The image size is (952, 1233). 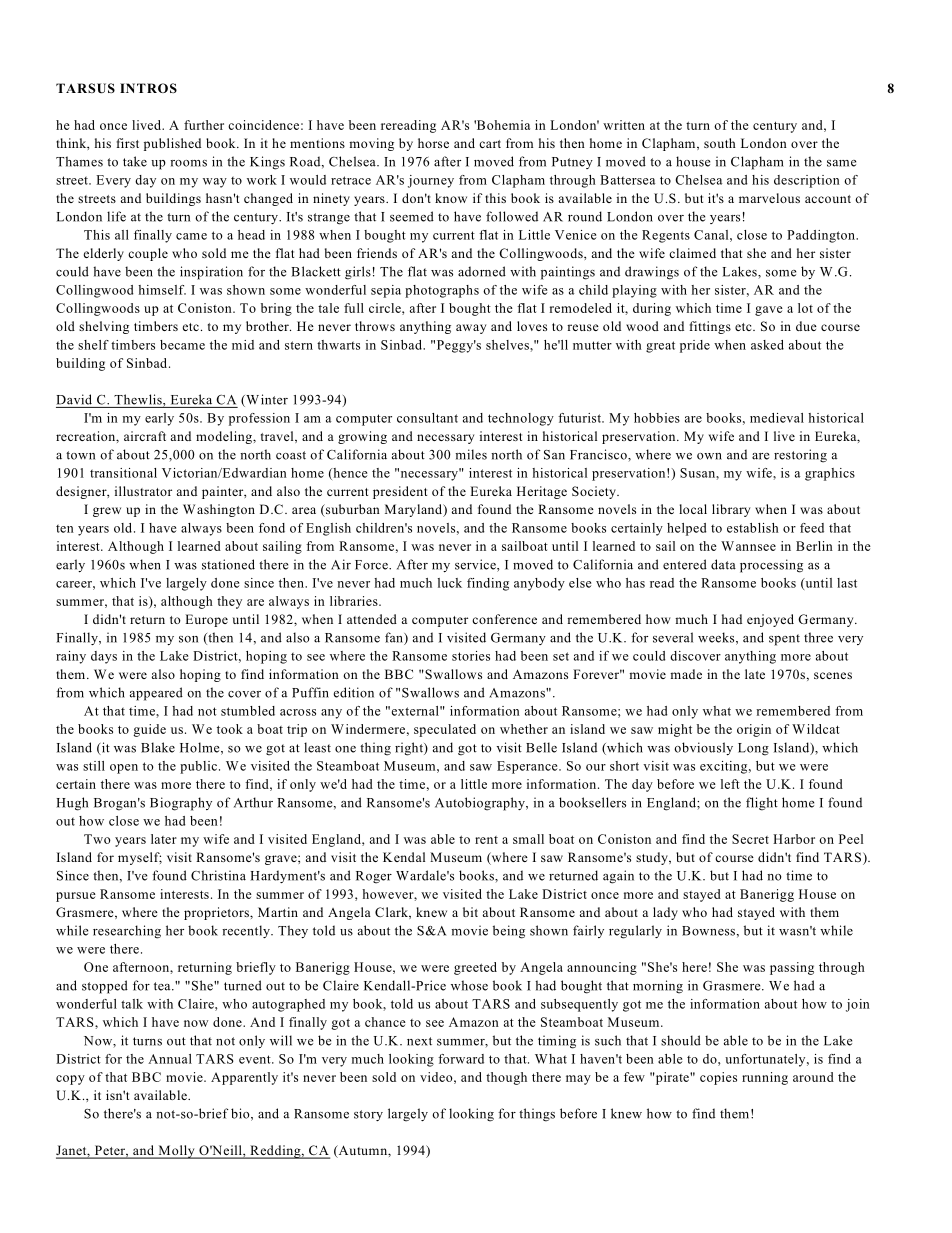 I want to click on south, so click(x=720, y=143).
